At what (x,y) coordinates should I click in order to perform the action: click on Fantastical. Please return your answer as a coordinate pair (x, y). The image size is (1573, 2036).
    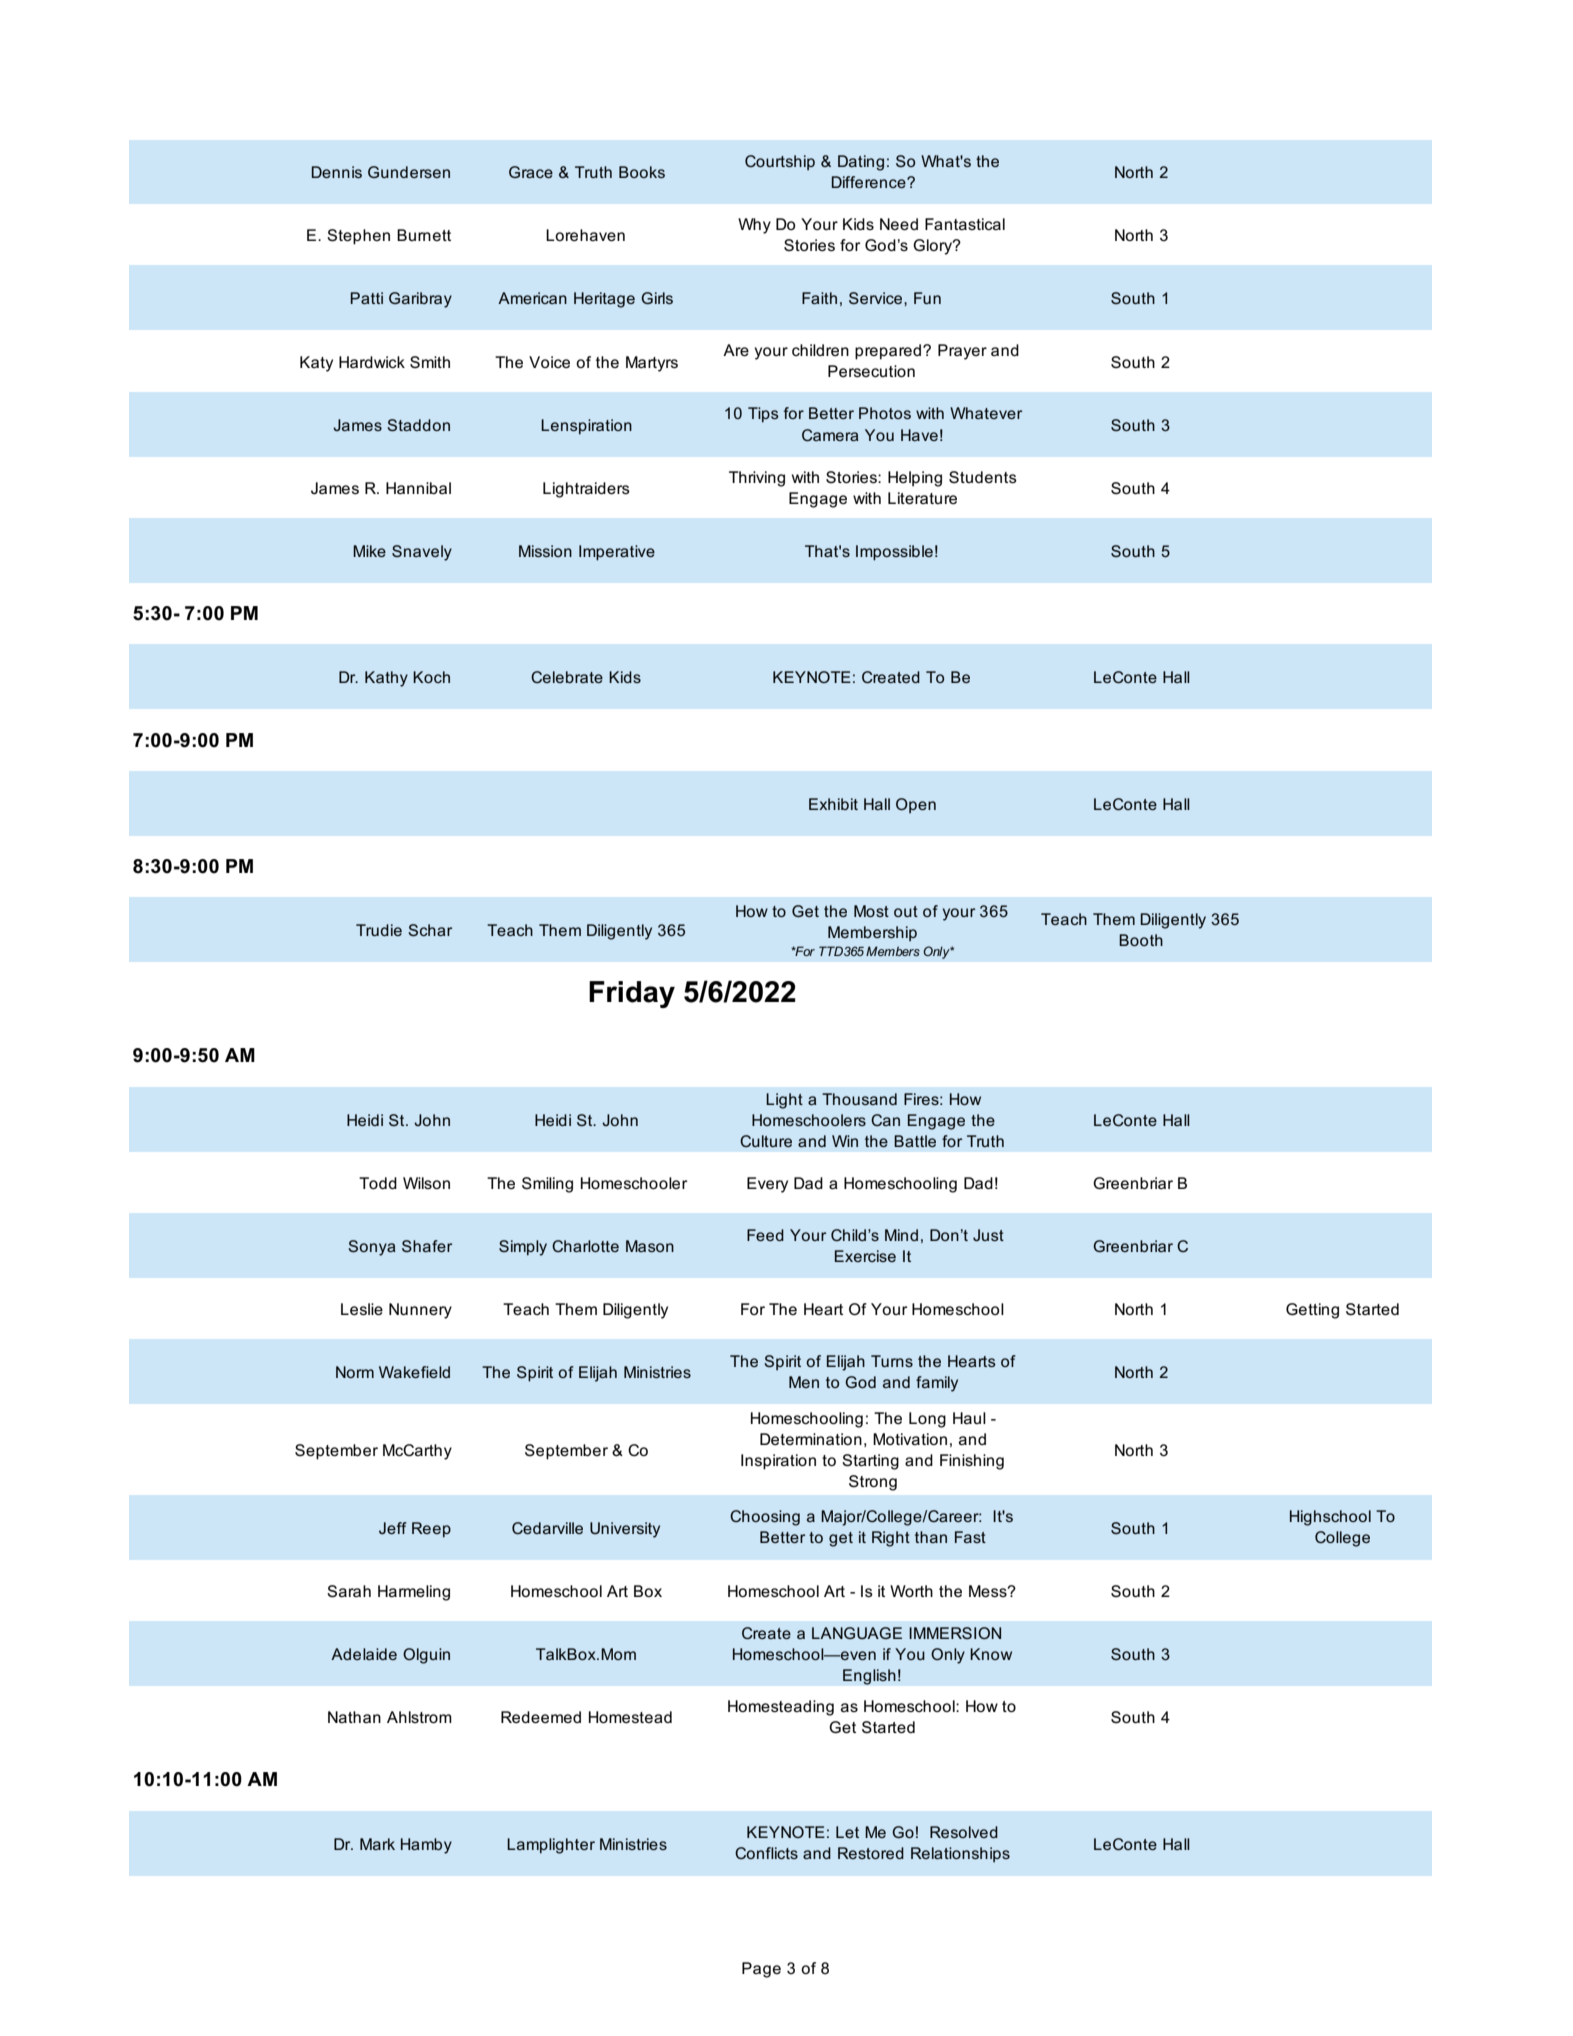
    Looking at the image, I should click on (965, 224).
